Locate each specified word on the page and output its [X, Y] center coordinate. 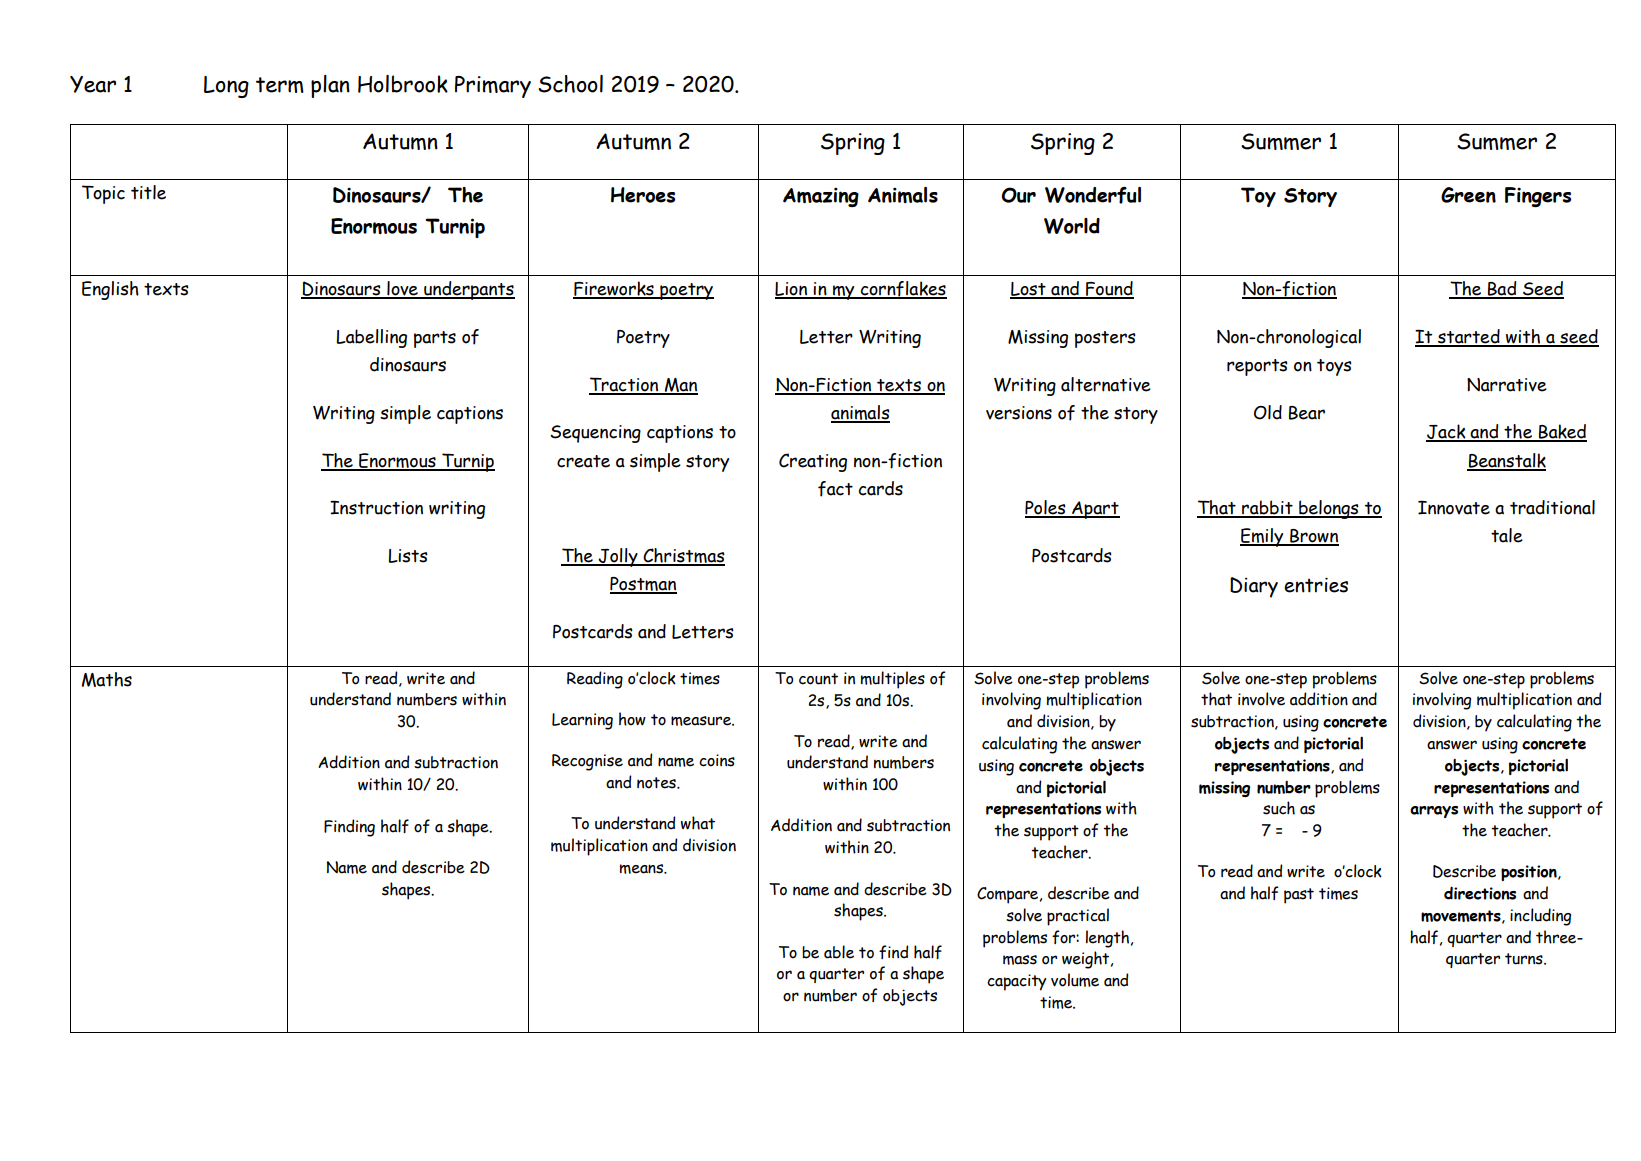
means [643, 869]
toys [1334, 367]
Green [1468, 195]
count [818, 679]
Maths [107, 679]
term [280, 85]
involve [1261, 699]
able [839, 952]
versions [1019, 413]
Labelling [371, 338]
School [570, 84]
